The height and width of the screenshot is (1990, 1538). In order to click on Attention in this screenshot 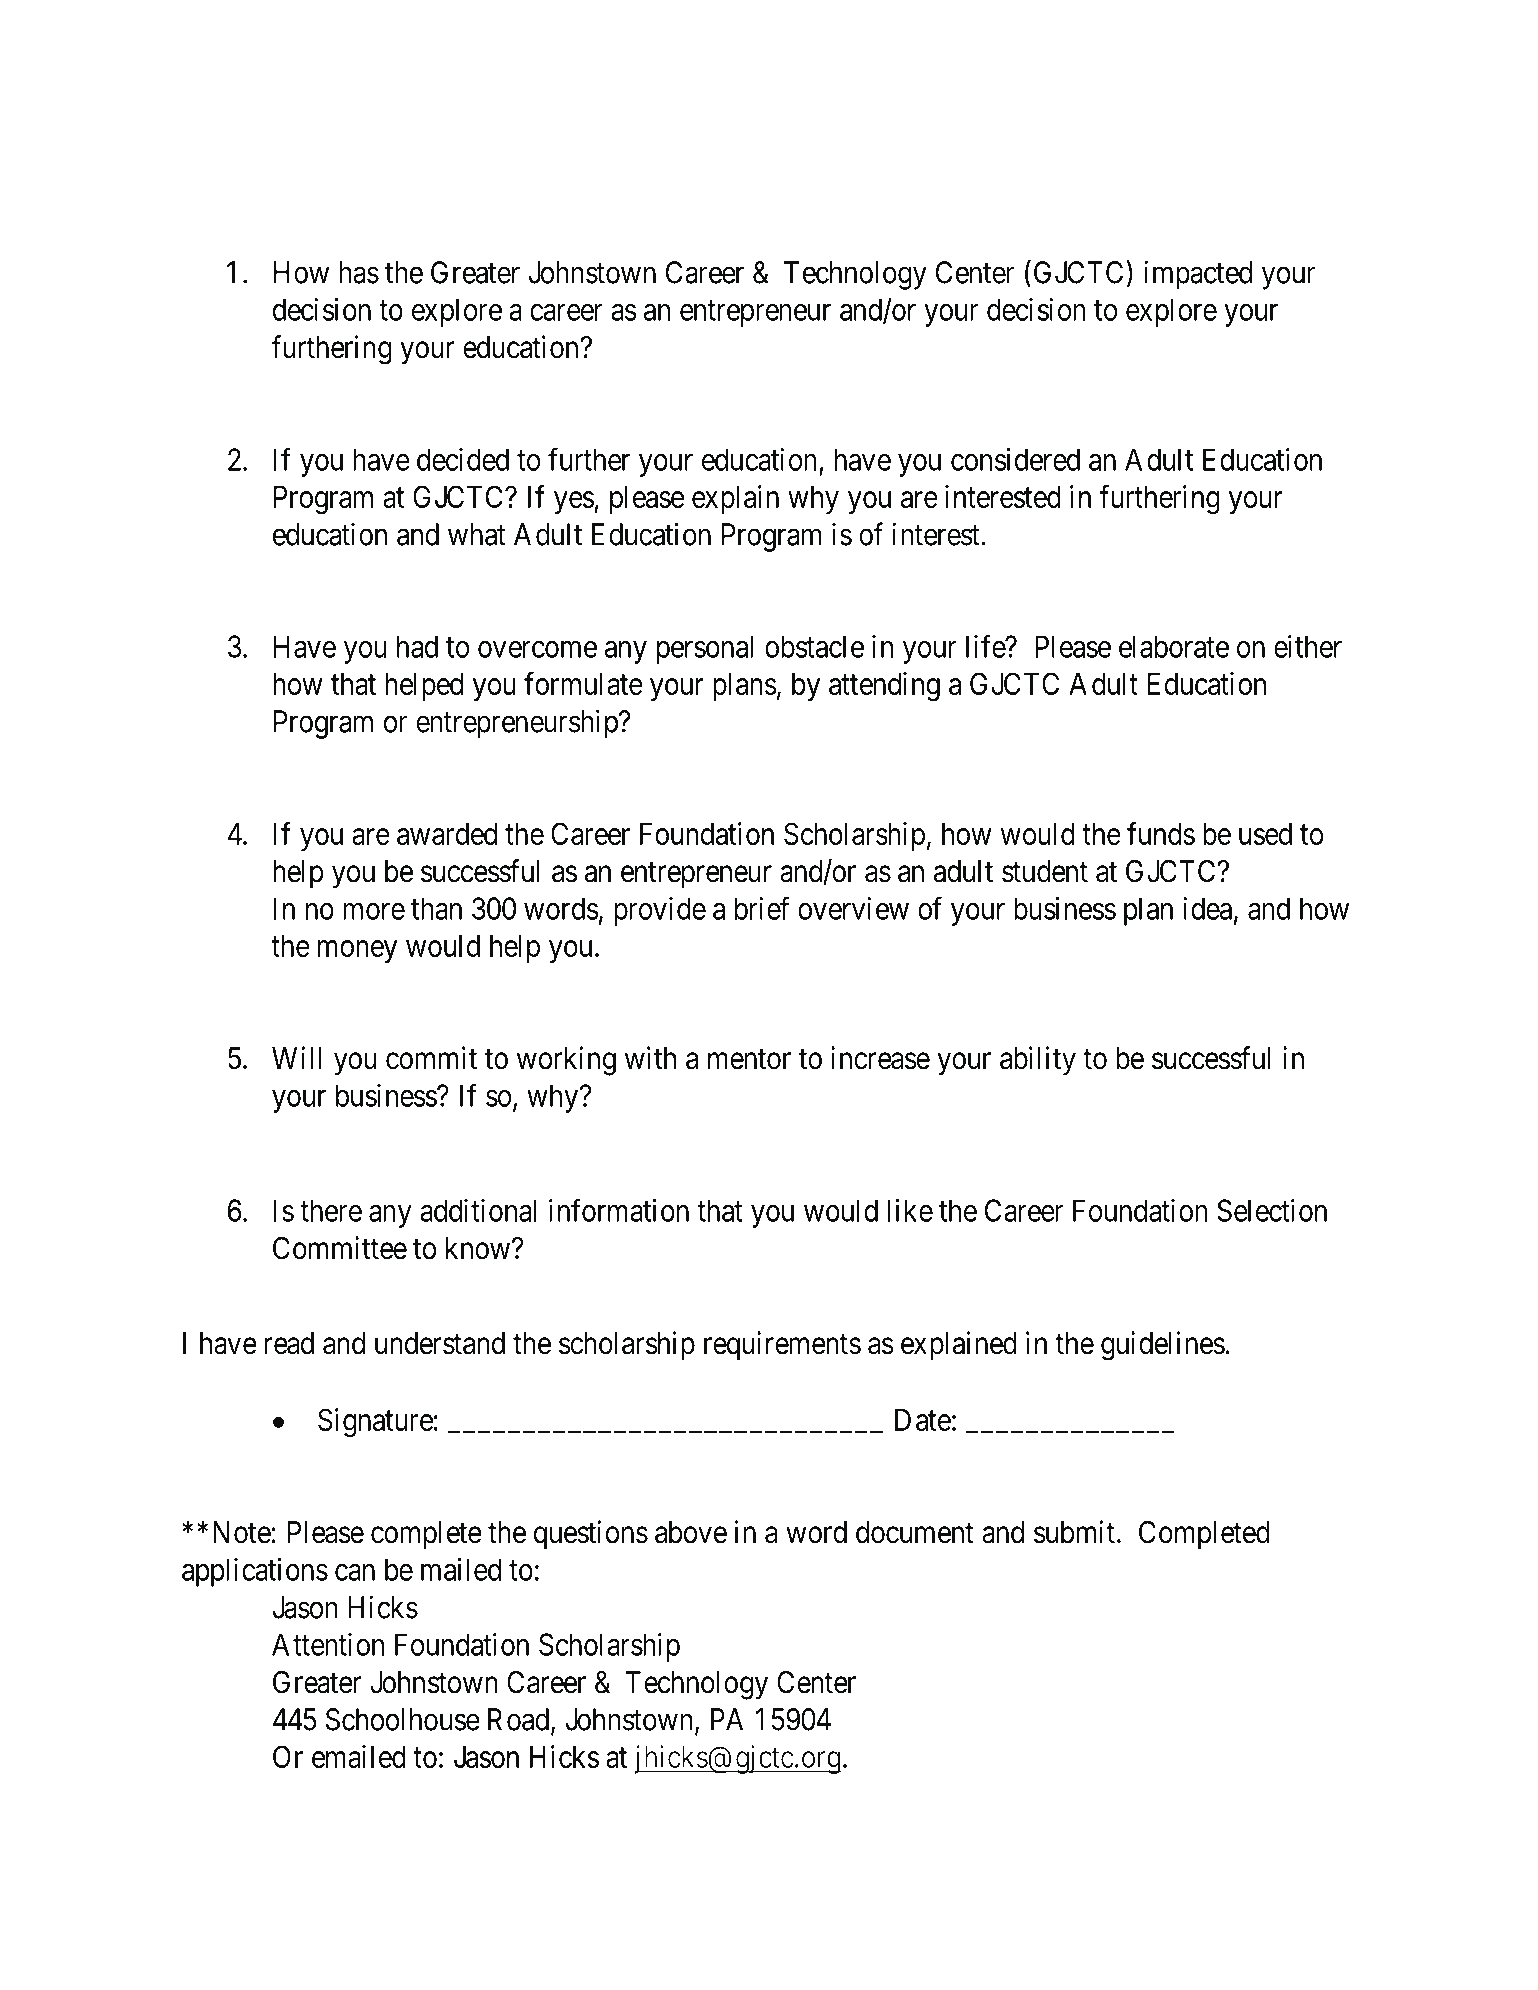, I will do `click(328, 1644)`.
